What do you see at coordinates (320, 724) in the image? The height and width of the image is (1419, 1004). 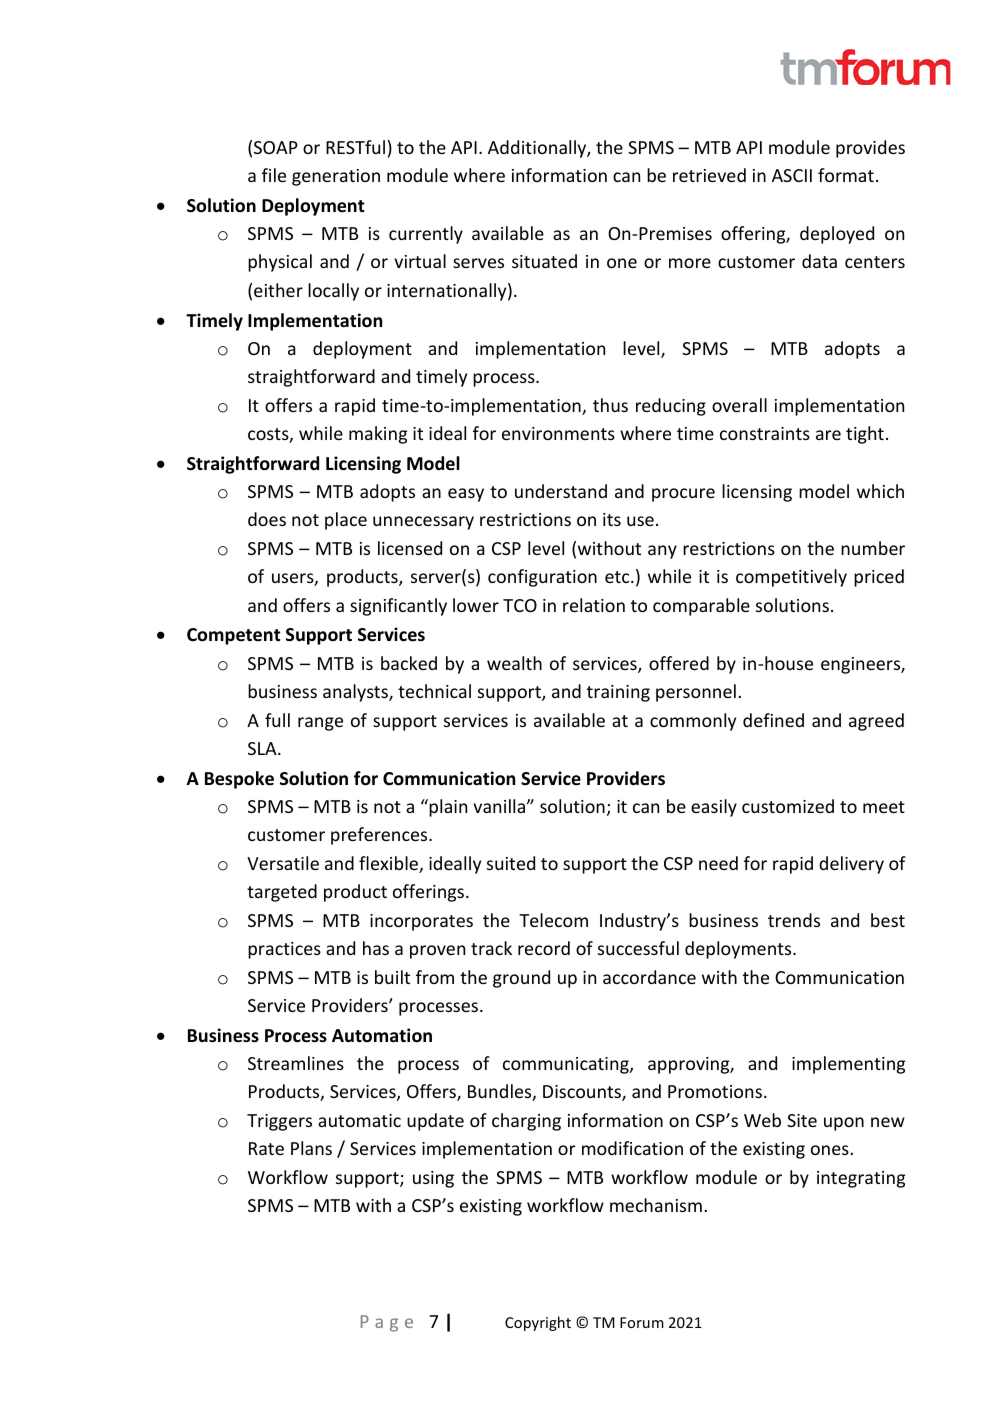 I see `range` at bounding box center [320, 724].
